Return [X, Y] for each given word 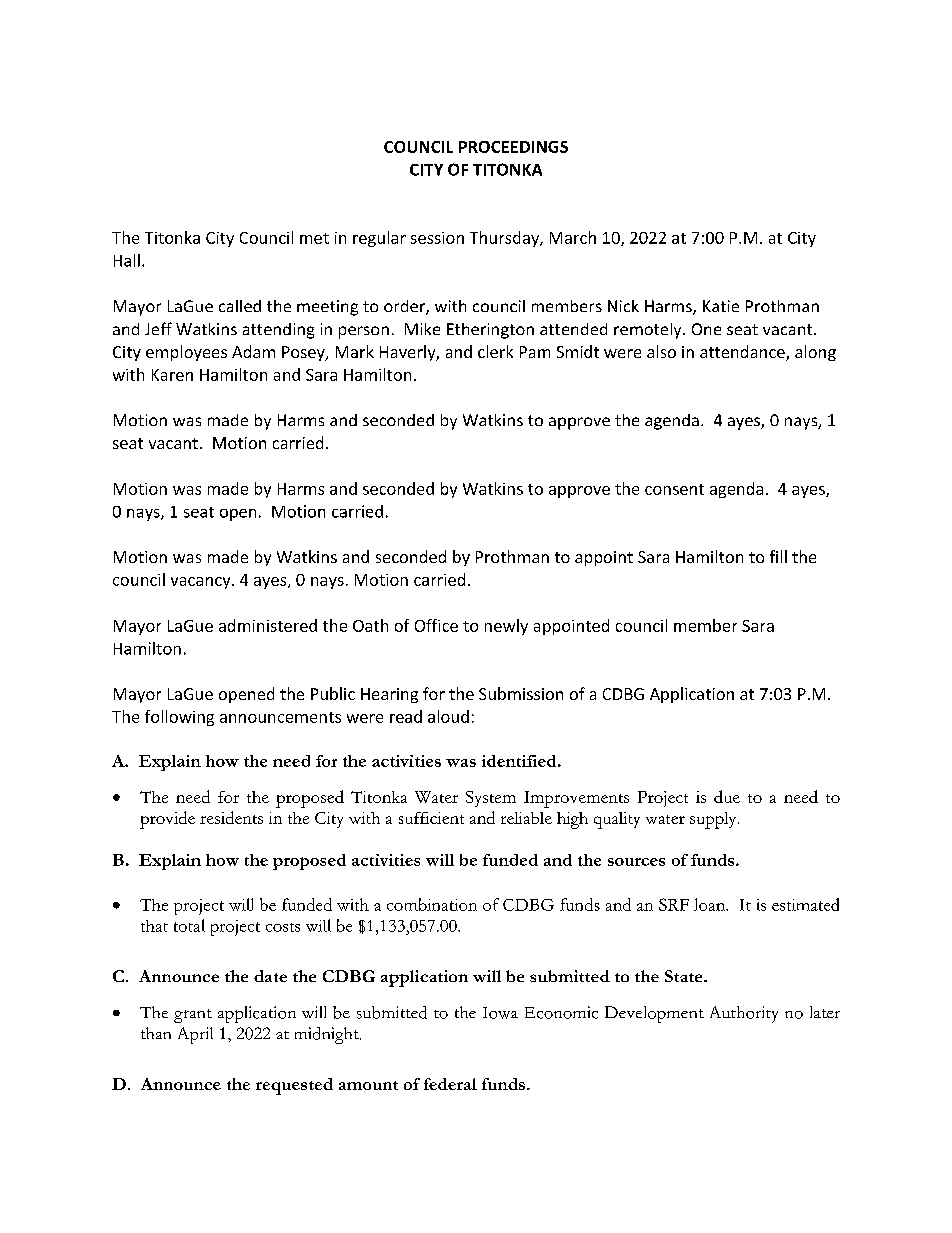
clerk [495, 351]
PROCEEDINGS [513, 147]
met [314, 238]
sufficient [431, 818]
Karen [172, 375]
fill [778, 556]
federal [450, 1084]
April [195, 1035]
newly [506, 627]
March [573, 237]
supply [714, 820]
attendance [743, 353]
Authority [744, 1014]
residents [231, 817]
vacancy [202, 583]
